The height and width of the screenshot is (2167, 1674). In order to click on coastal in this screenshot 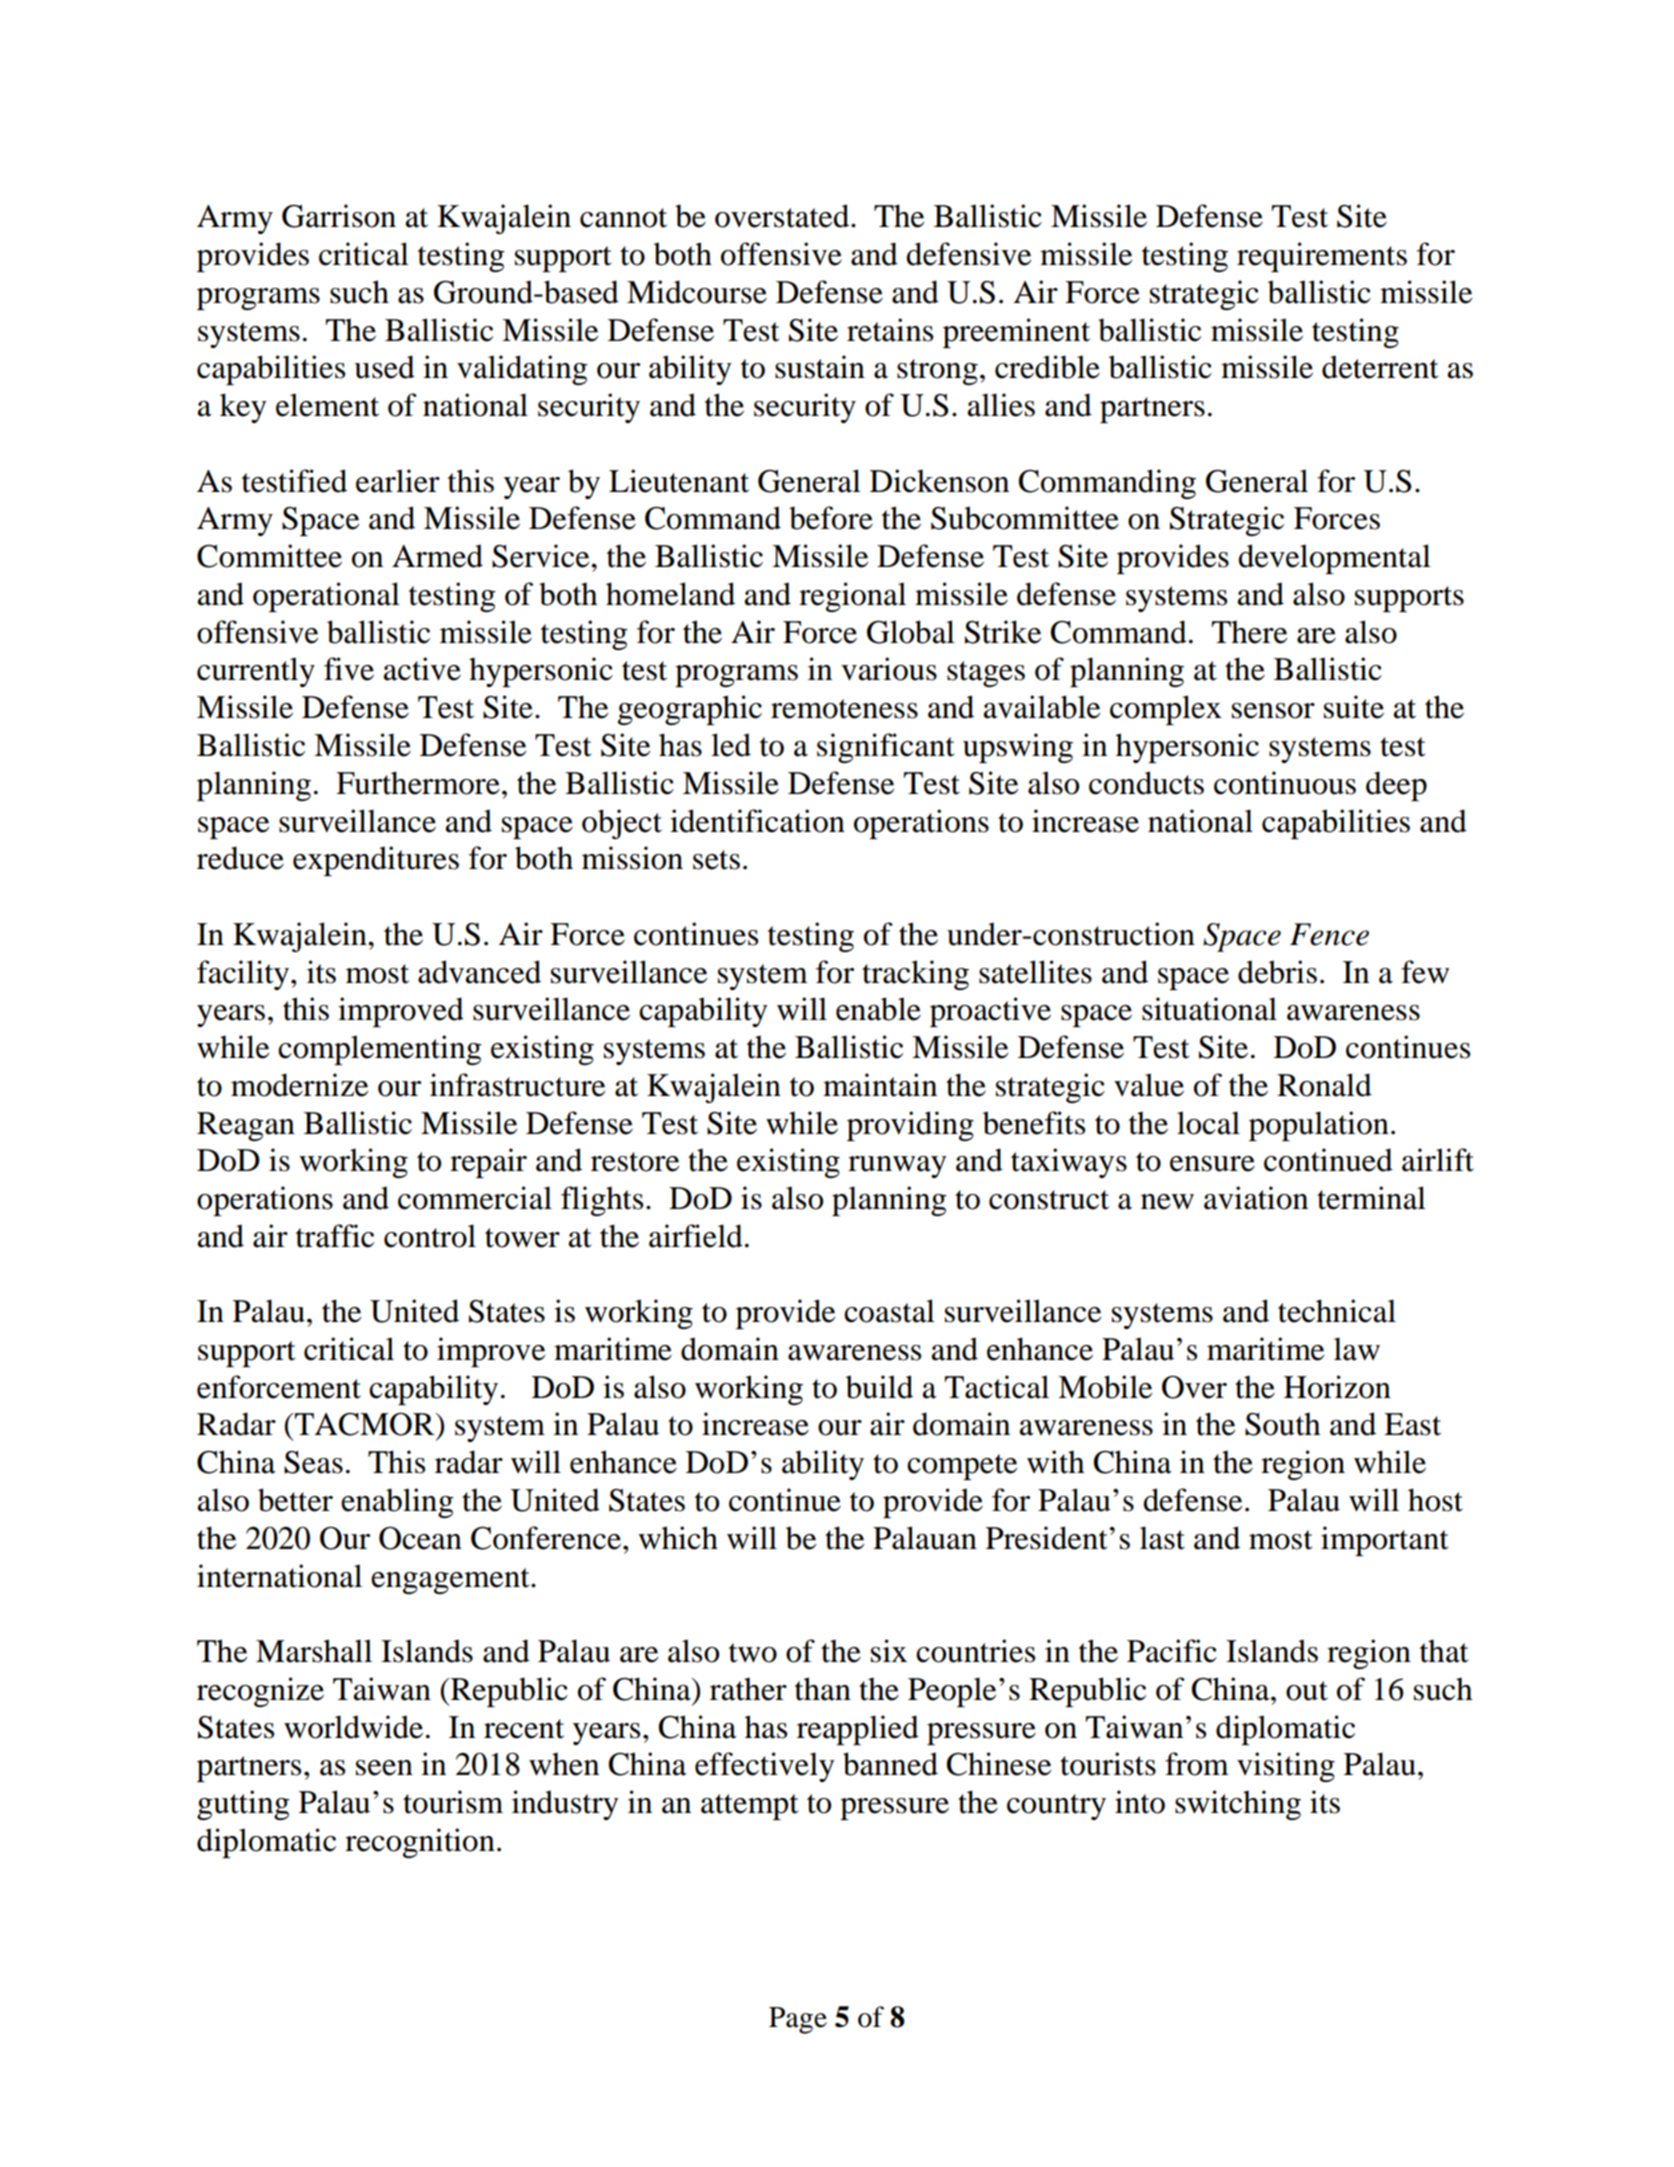, I will do `click(889, 1311)`.
